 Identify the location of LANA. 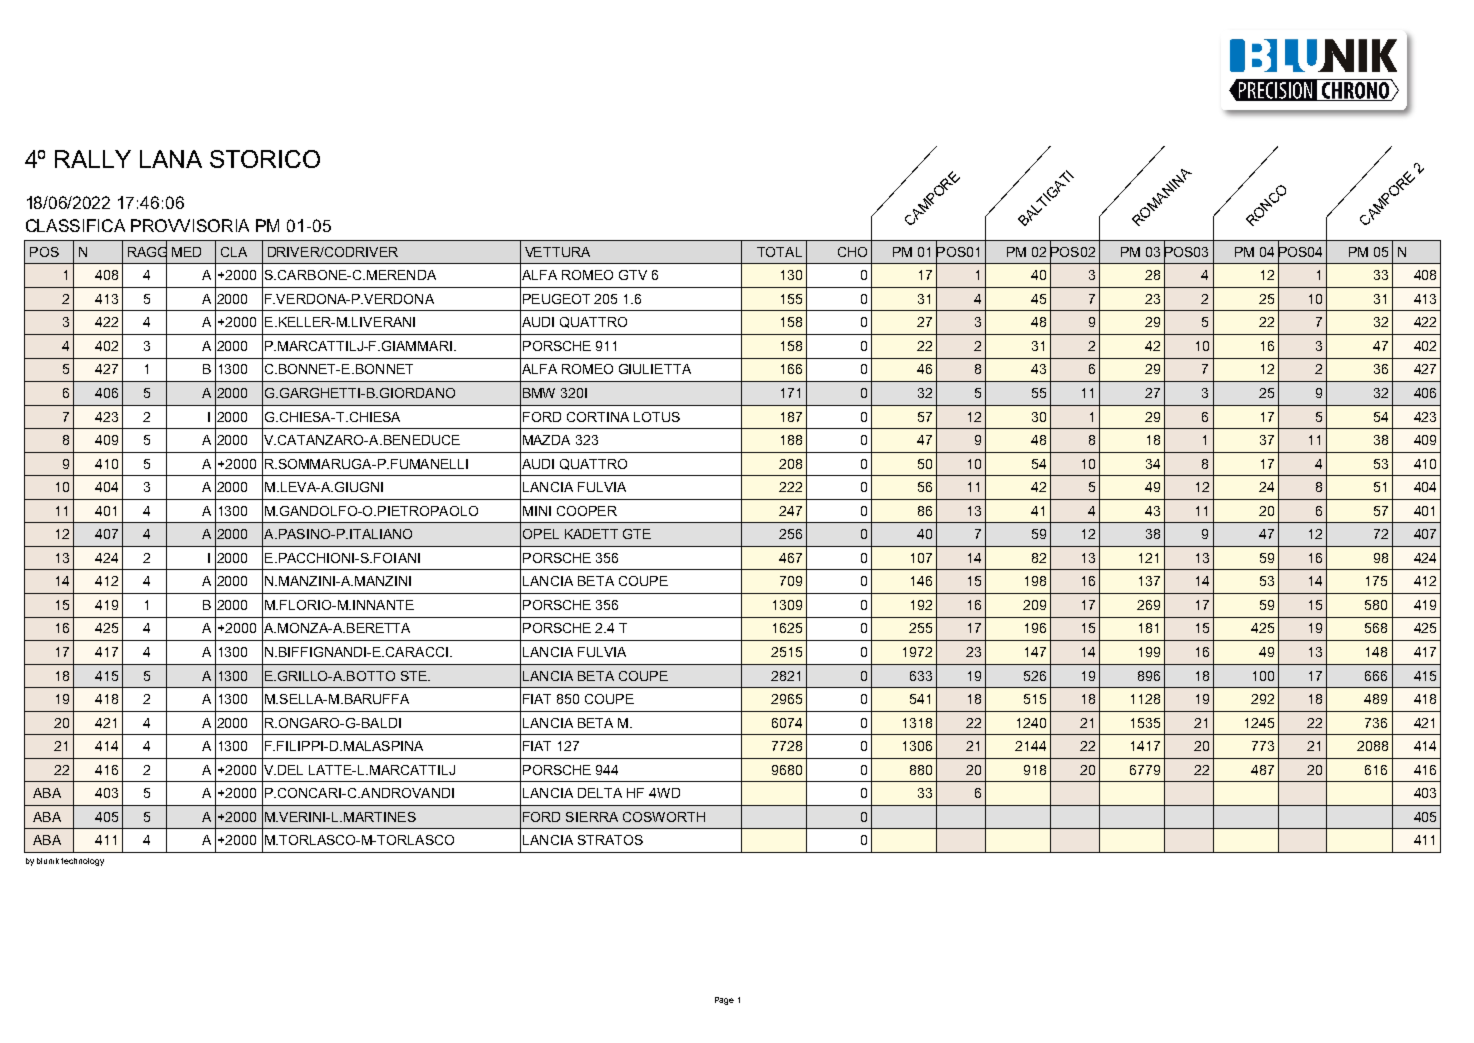
(171, 159).
